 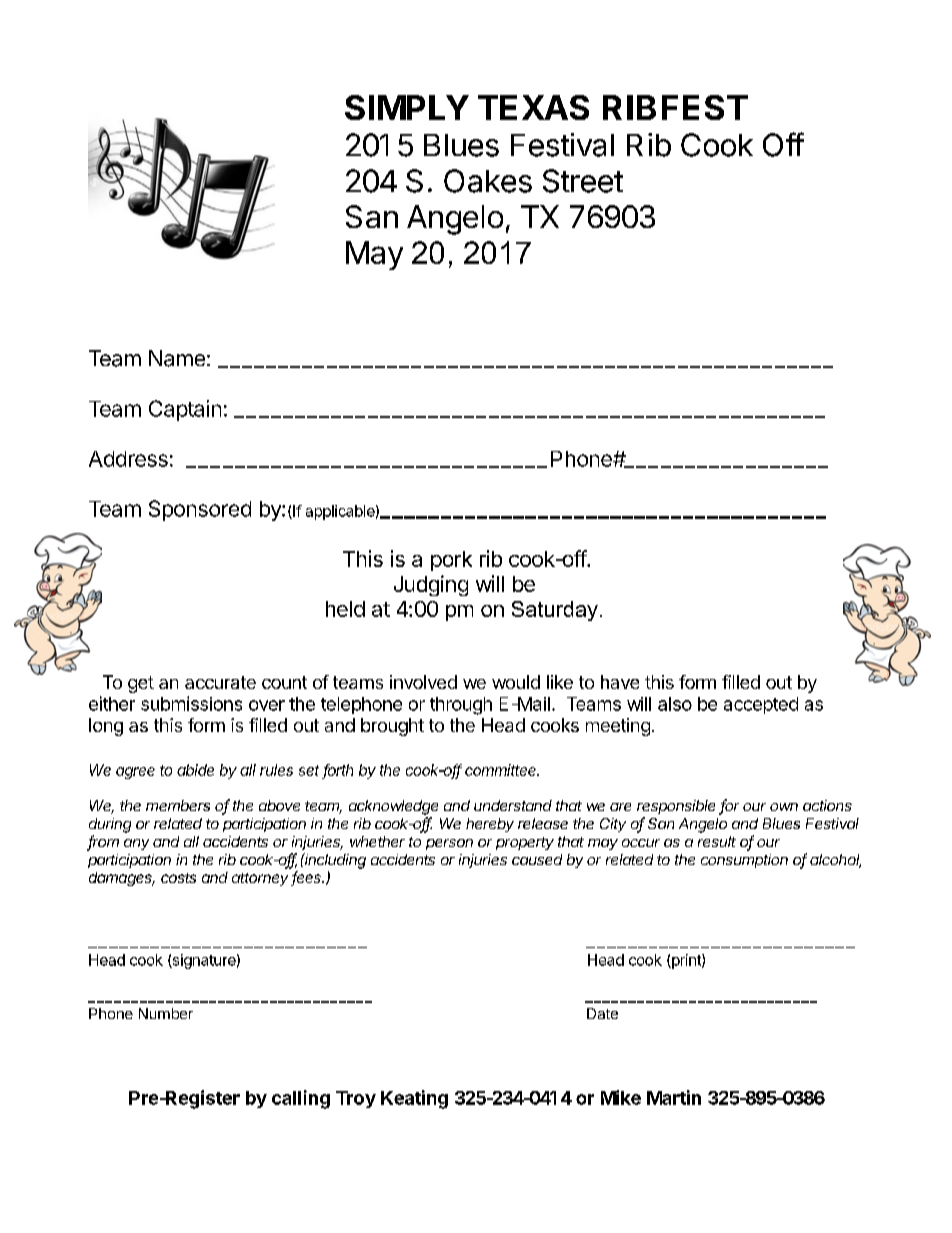 I want to click on Street, so click(x=583, y=181).
